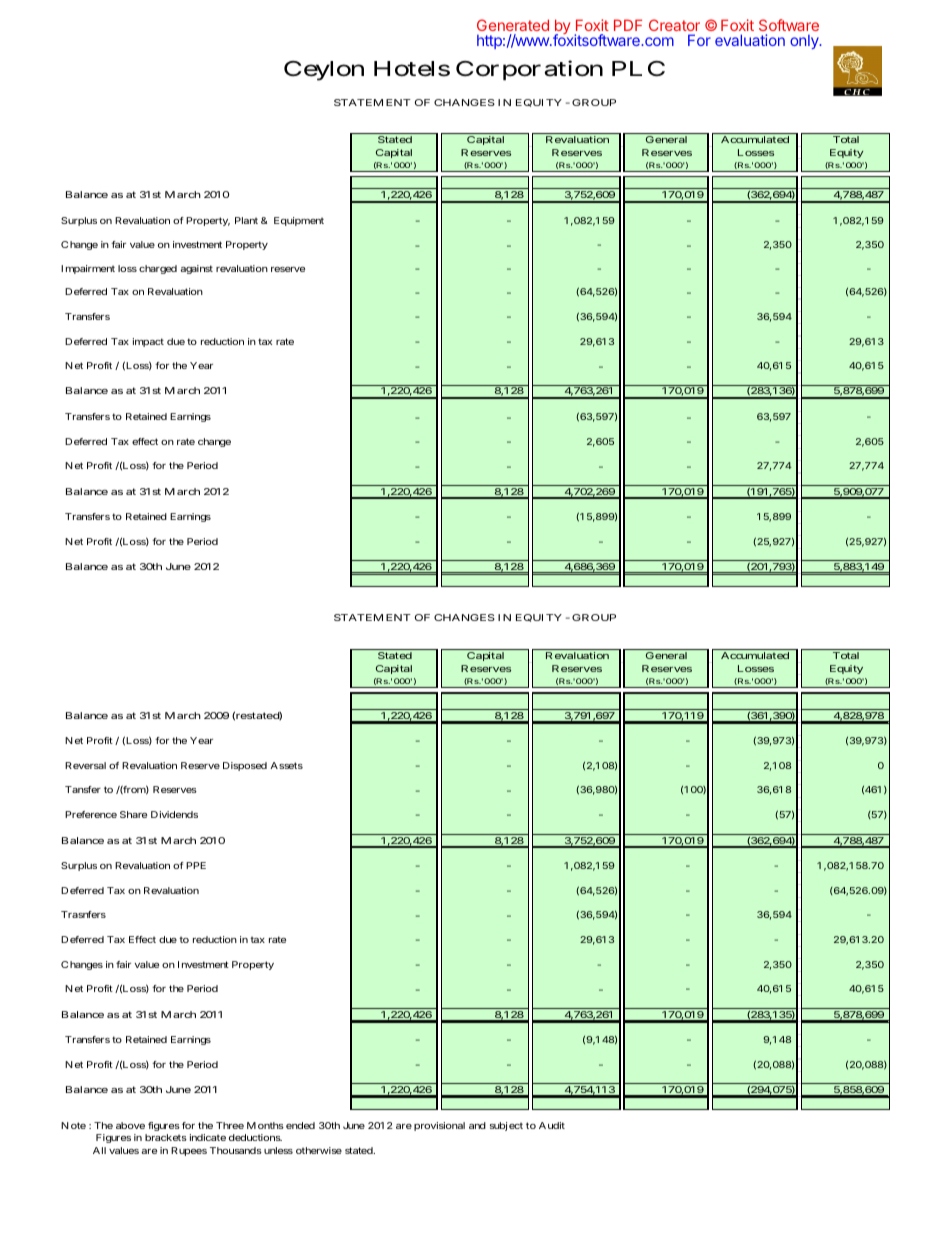 The width and height of the document is (952, 1233). What do you see at coordinates (148, 342) in the document?
I see `impact` at bounding box center [148, 342].
